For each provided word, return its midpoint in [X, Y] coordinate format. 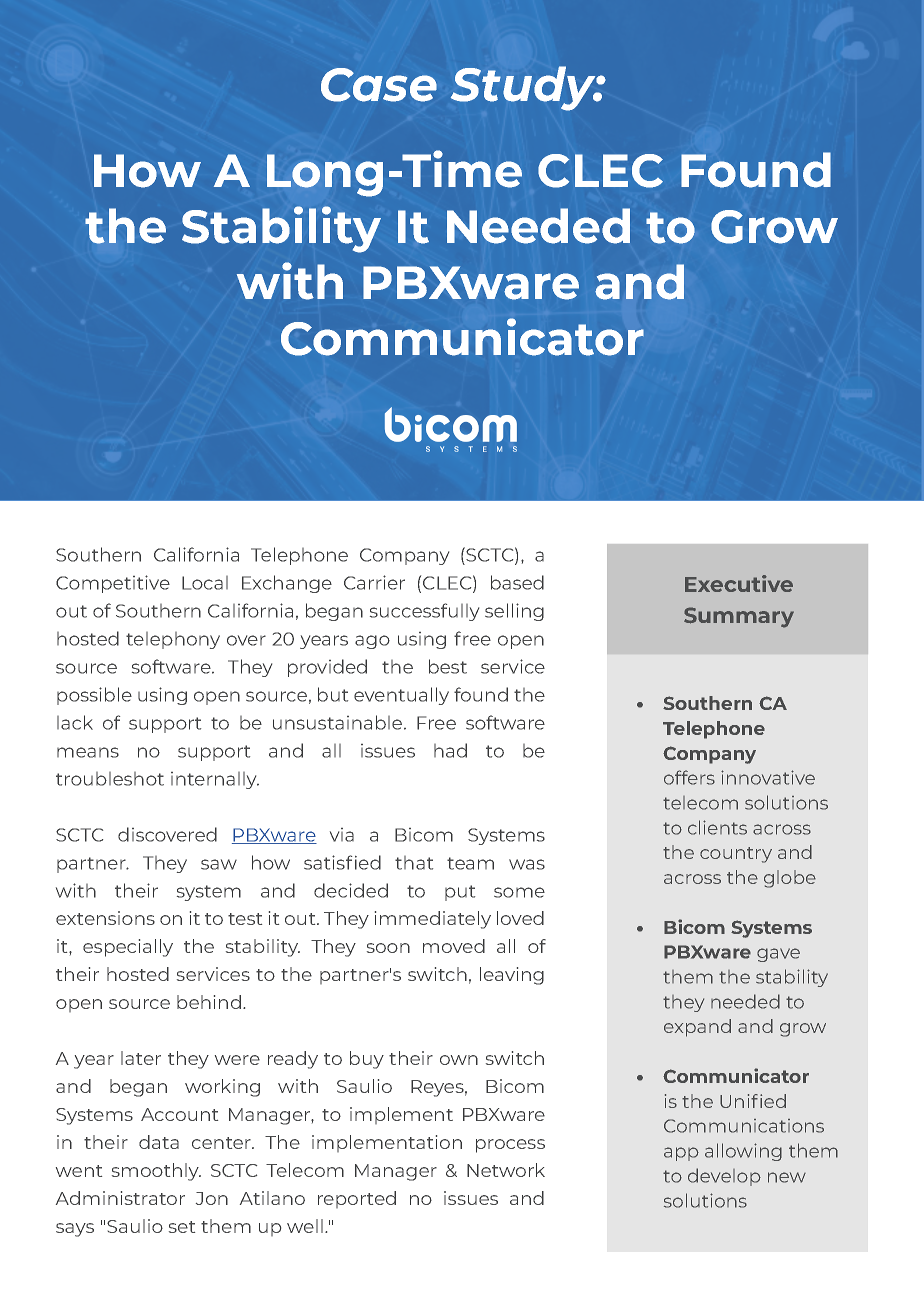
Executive [739, 583]
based [517, 582]
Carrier [374, 582]
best [448, 666]
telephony [173, 640]
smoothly [156, 1172]
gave [778, 955]
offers [689, 777]
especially [128, 948]
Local [205, 583]
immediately [433, 920]
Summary [739, 617]
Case [379, 85]
